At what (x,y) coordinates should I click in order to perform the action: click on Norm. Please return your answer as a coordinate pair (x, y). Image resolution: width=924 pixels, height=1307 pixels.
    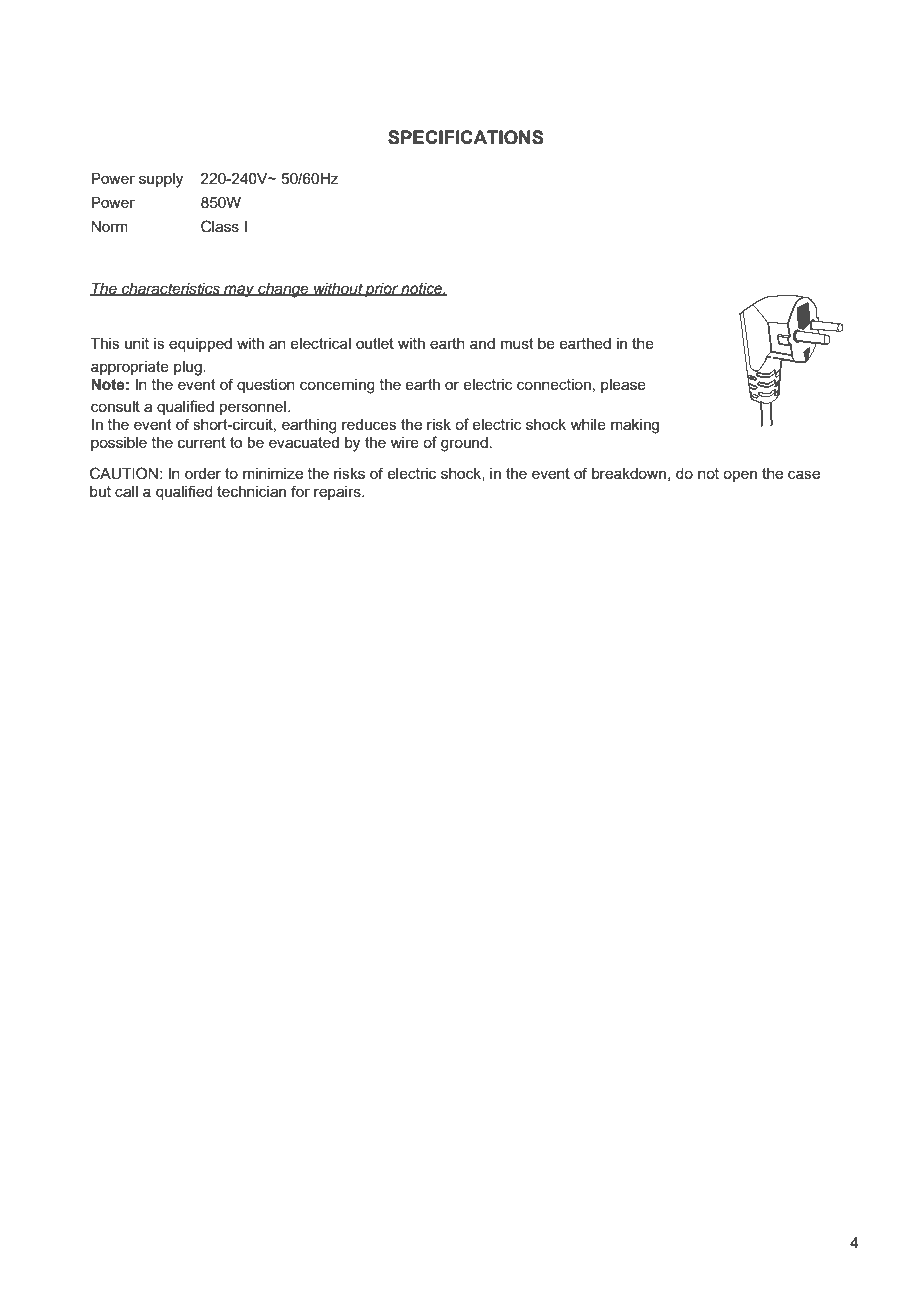
    Looking at the image, I should click on (109, 226).
